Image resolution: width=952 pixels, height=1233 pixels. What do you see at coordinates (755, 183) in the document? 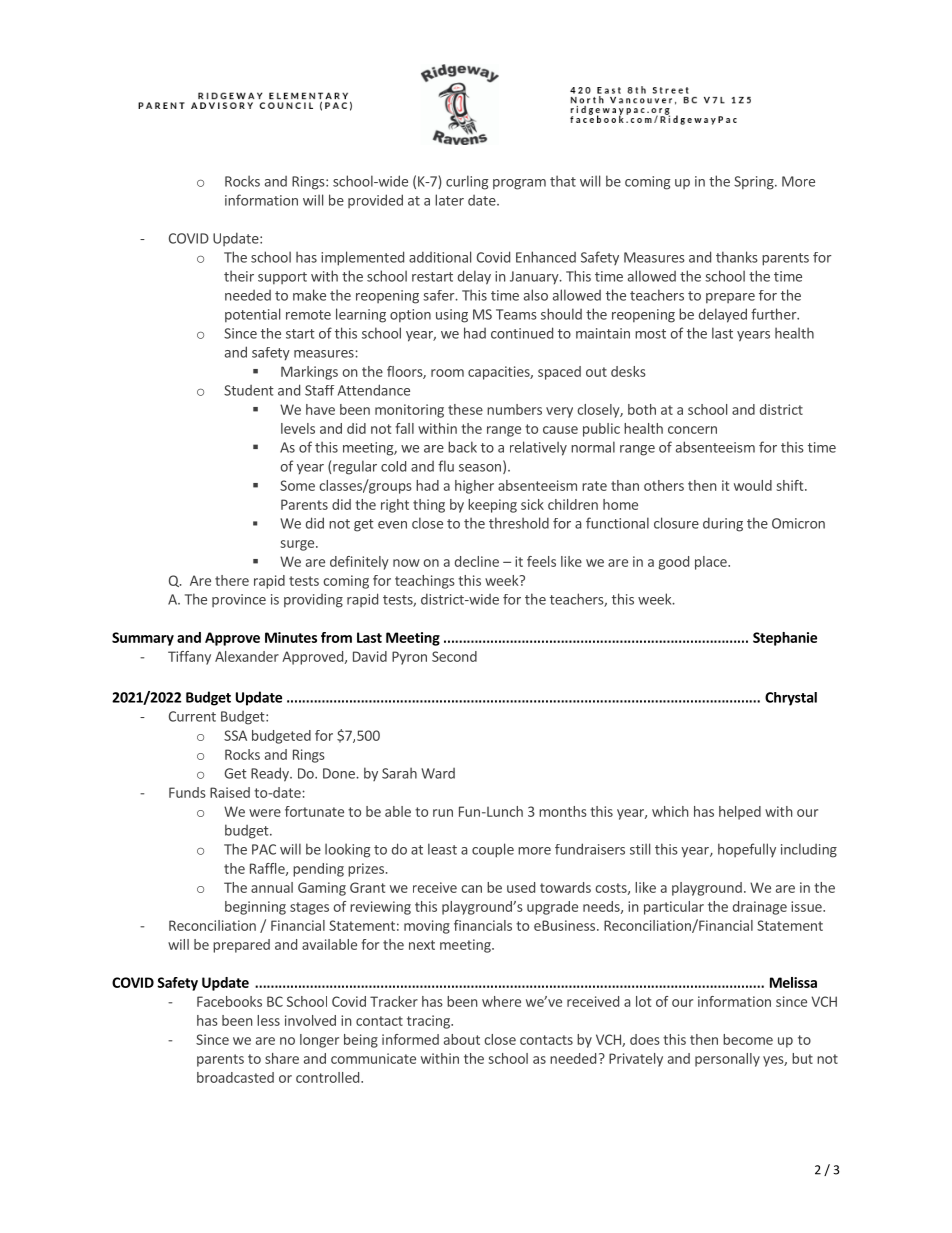
I see `Spring` at bounding box center [755, 183].
